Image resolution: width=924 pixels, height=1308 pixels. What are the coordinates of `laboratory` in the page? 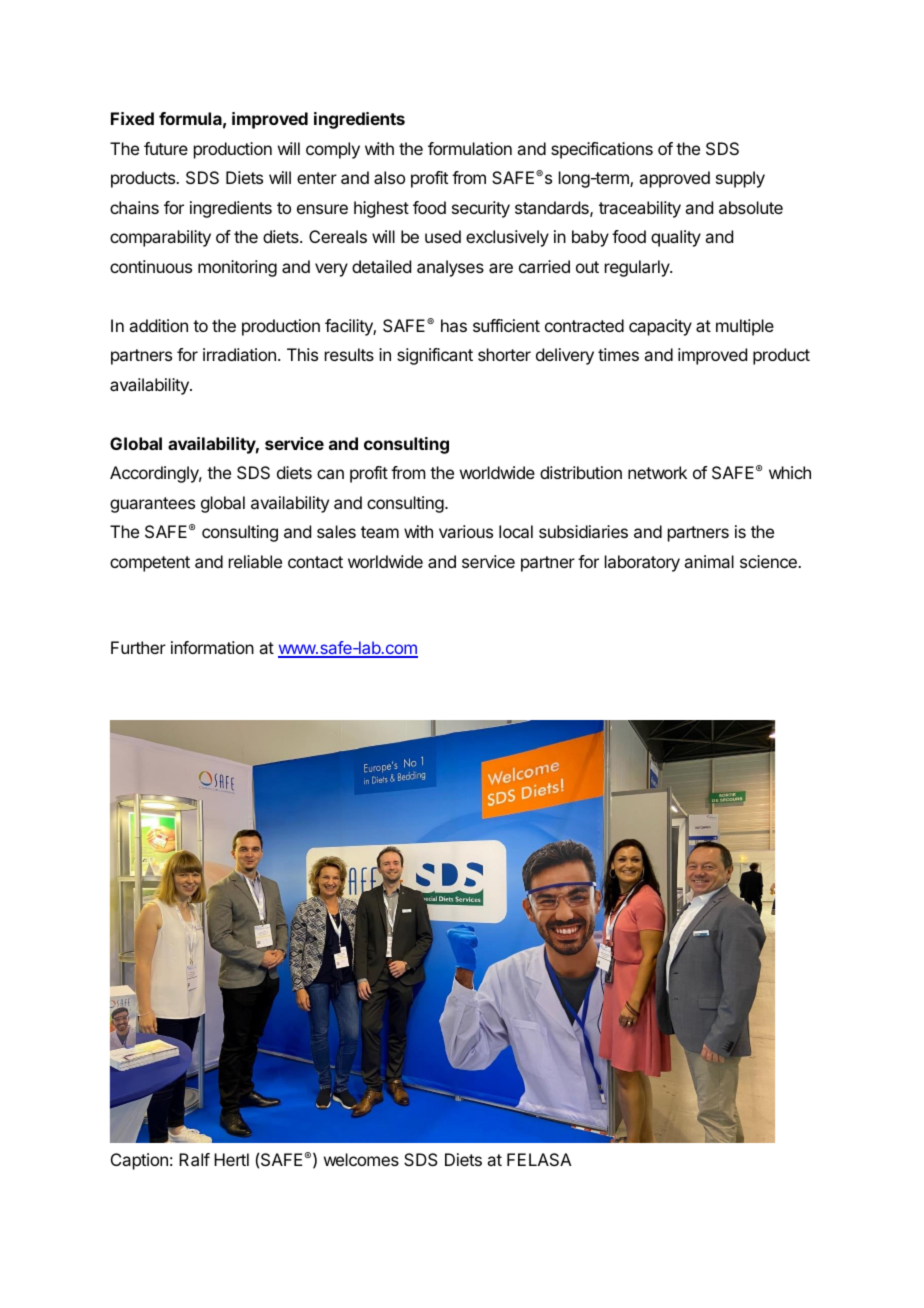 It's located at (642, 563).
